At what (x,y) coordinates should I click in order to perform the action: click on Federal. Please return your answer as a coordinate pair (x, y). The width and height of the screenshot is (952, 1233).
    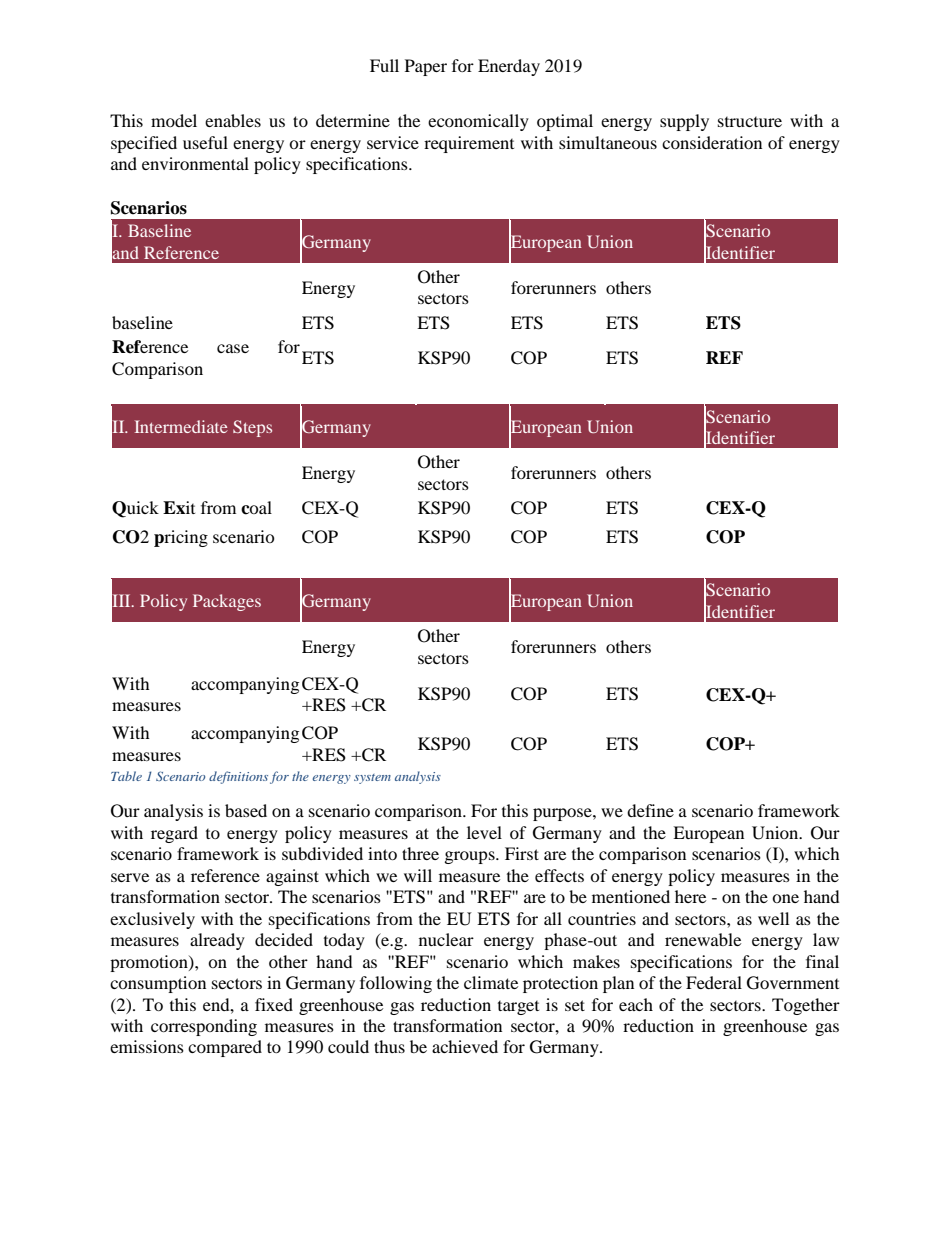
    Looking at the image, I should click on (714, 982).
